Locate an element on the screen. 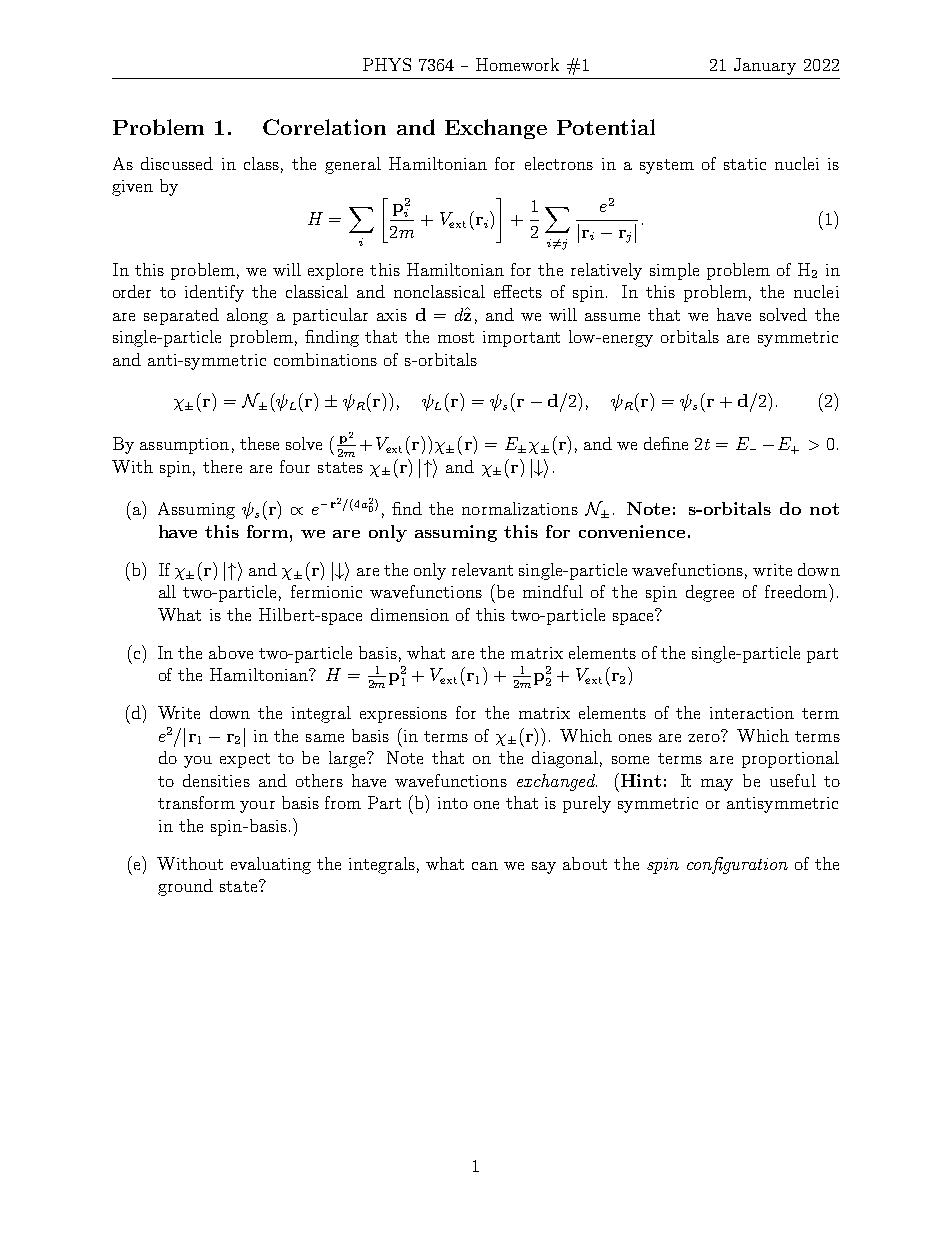 Image resolution: width=952 pixels, height=1233 pixels. relevant is located at coordinates (482, 569).
